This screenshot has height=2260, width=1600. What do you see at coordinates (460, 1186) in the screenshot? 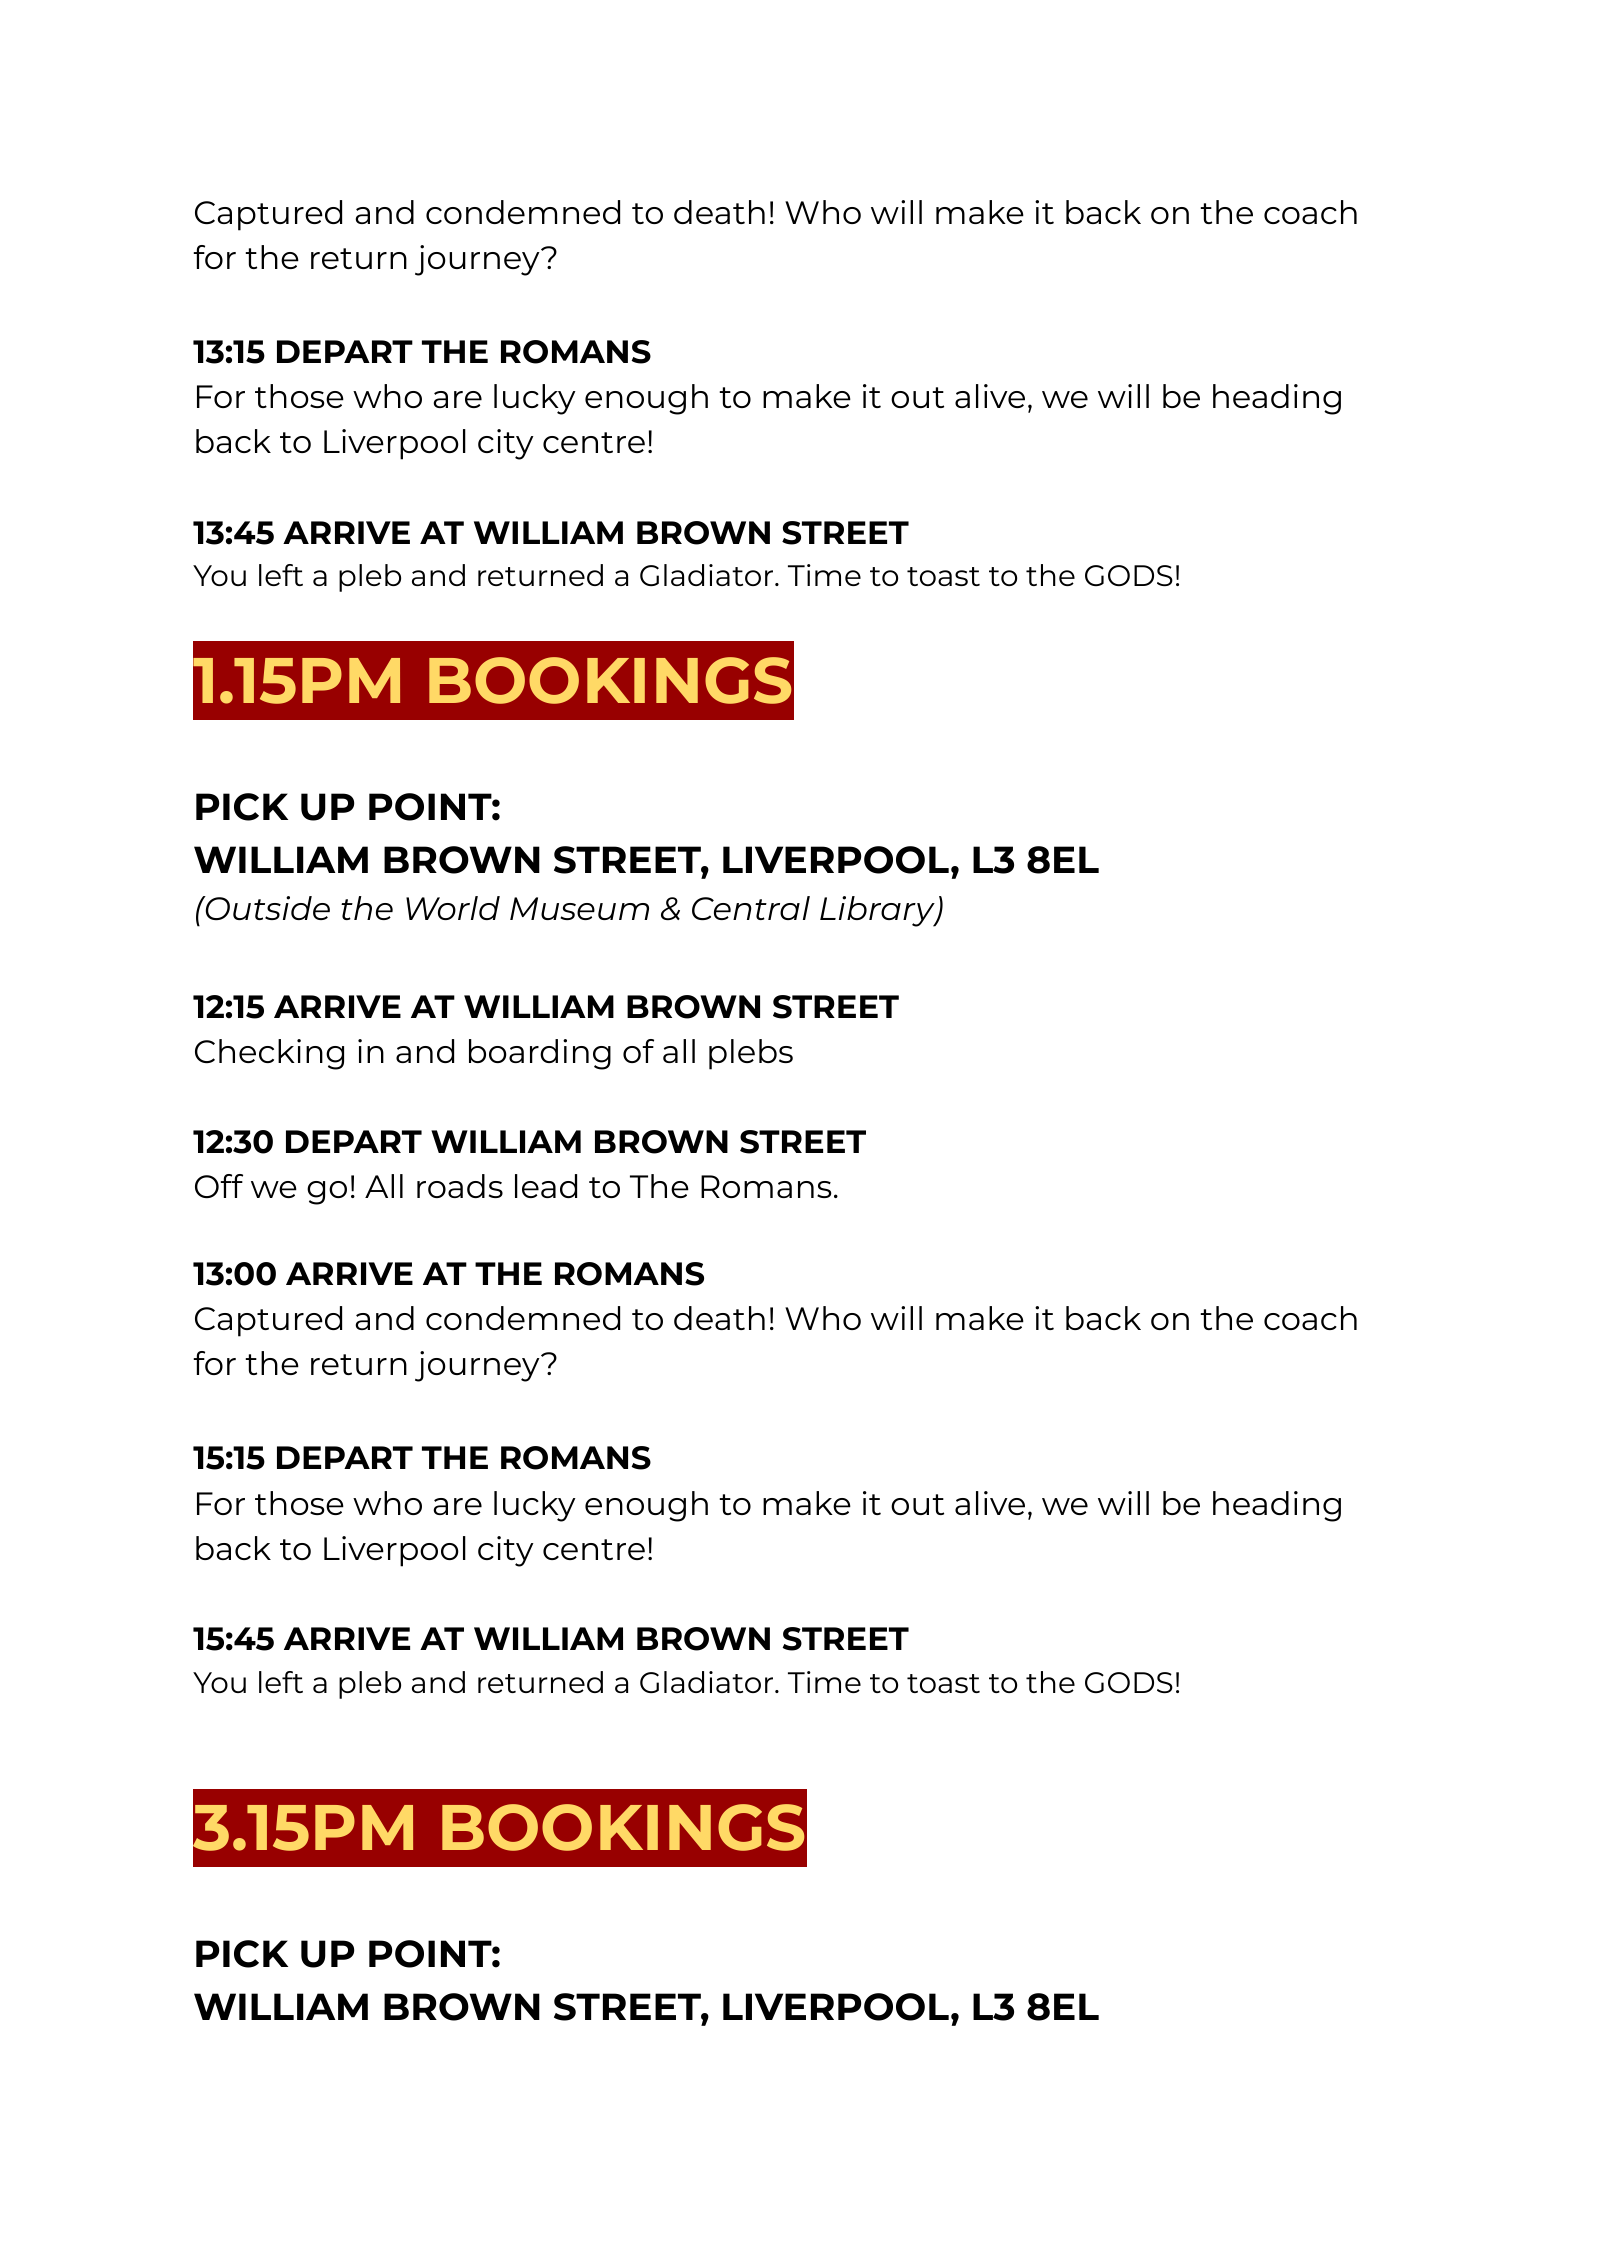
I see `roads` at bounding box center [460, 1186].
